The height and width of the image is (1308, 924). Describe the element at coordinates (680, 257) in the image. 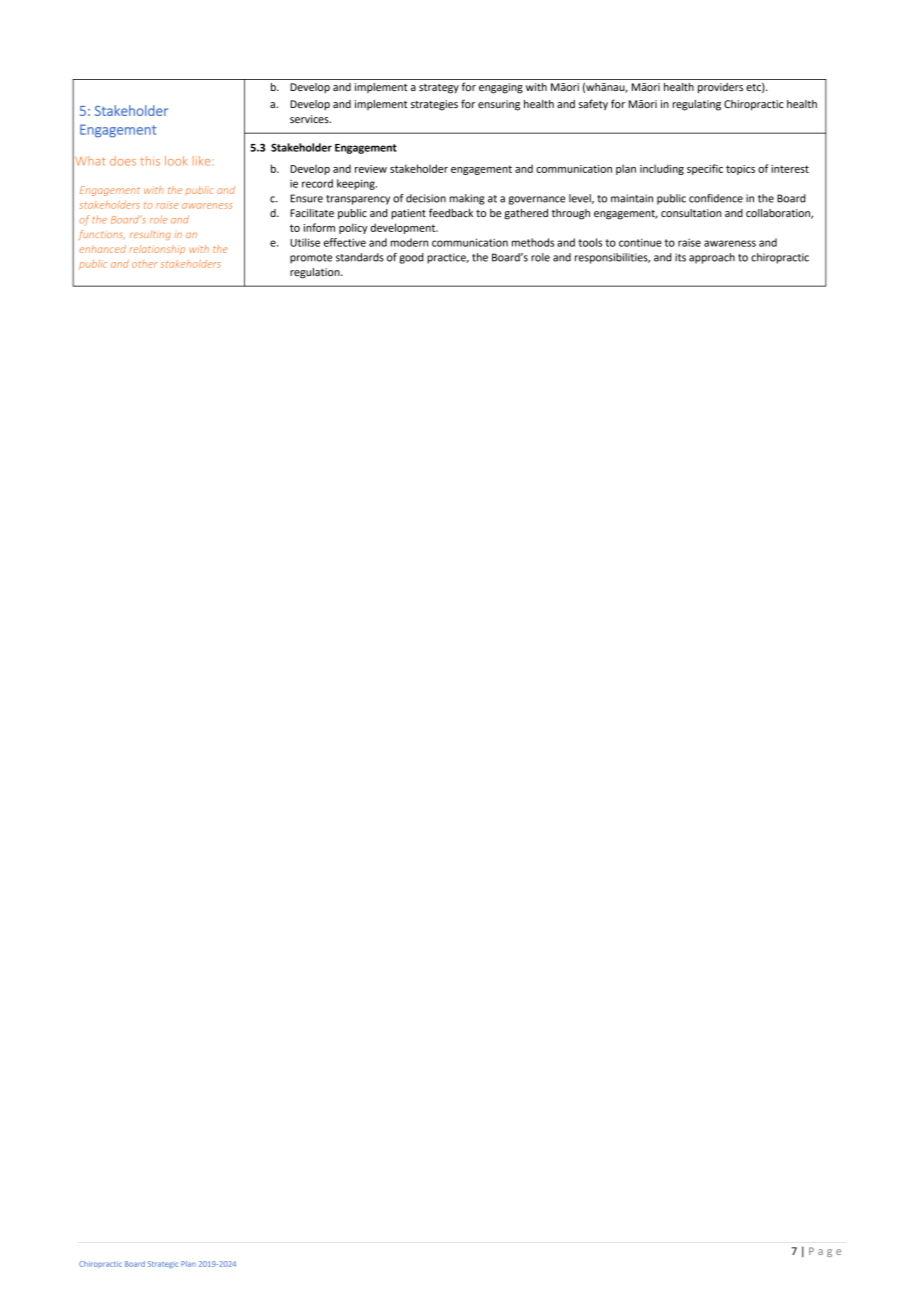

I see `its` at that location.
